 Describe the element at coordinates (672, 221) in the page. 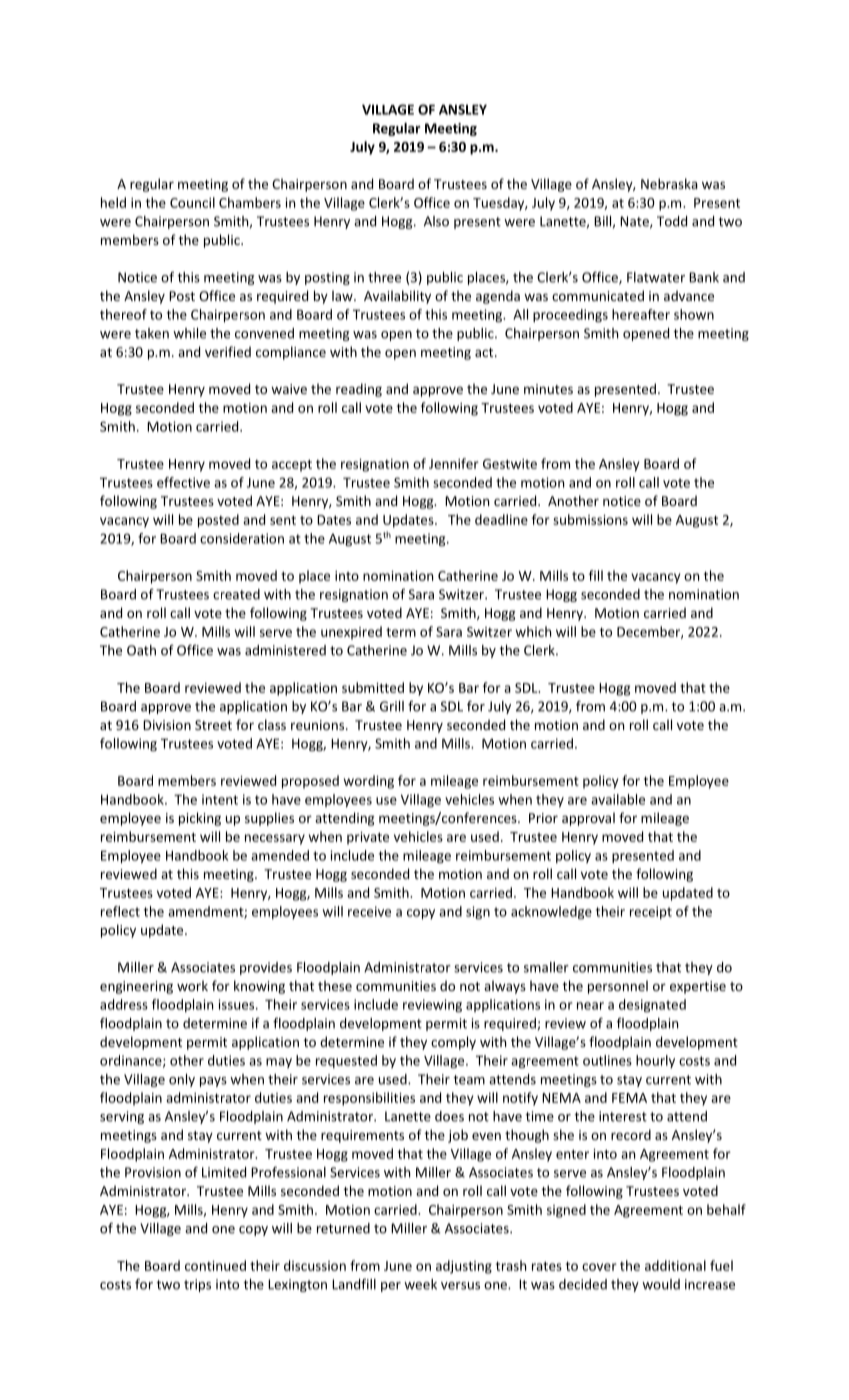

I see `Todd` at that location.
